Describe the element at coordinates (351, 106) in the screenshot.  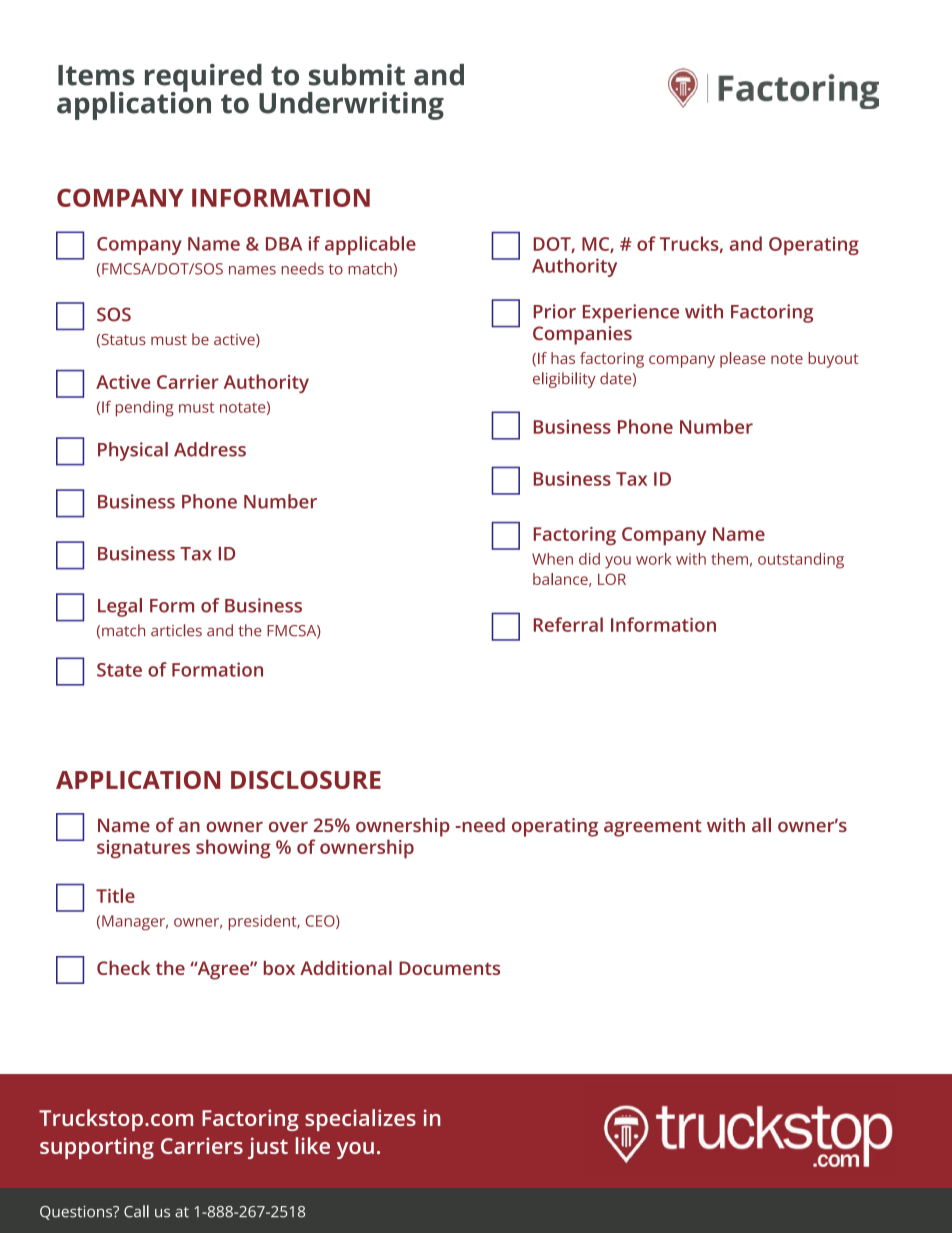
I see `Underwriting` at that location.
